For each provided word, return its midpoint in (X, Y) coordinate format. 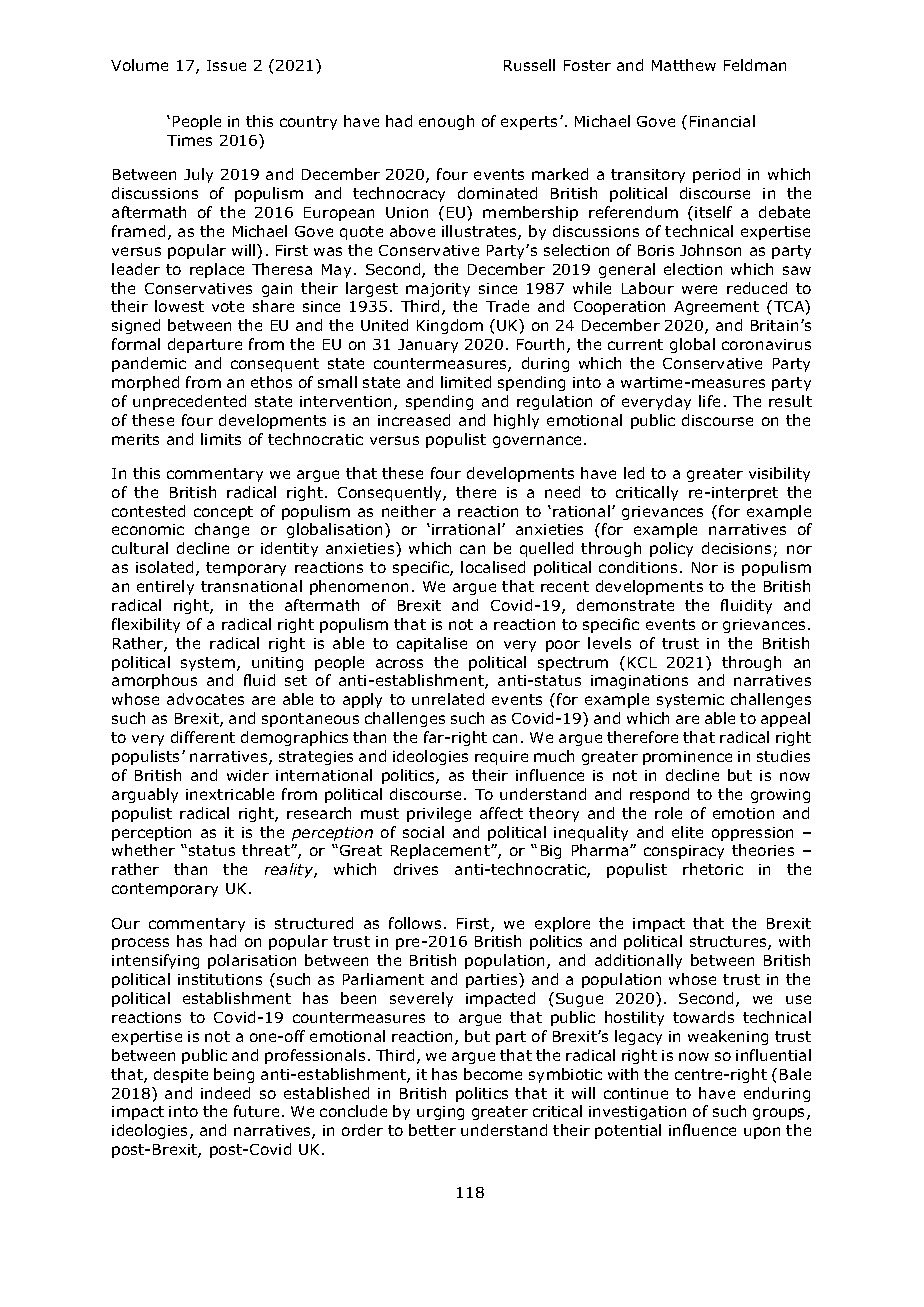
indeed (225, 1093)
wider (248, 775)
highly (516, 421)
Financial (722, 121)
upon (762, 1133)
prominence (687, 758)
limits (221, 439)
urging (440, 1113)
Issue (226, 65)
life (709, 401)
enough (446, 122)
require (501, 758)
